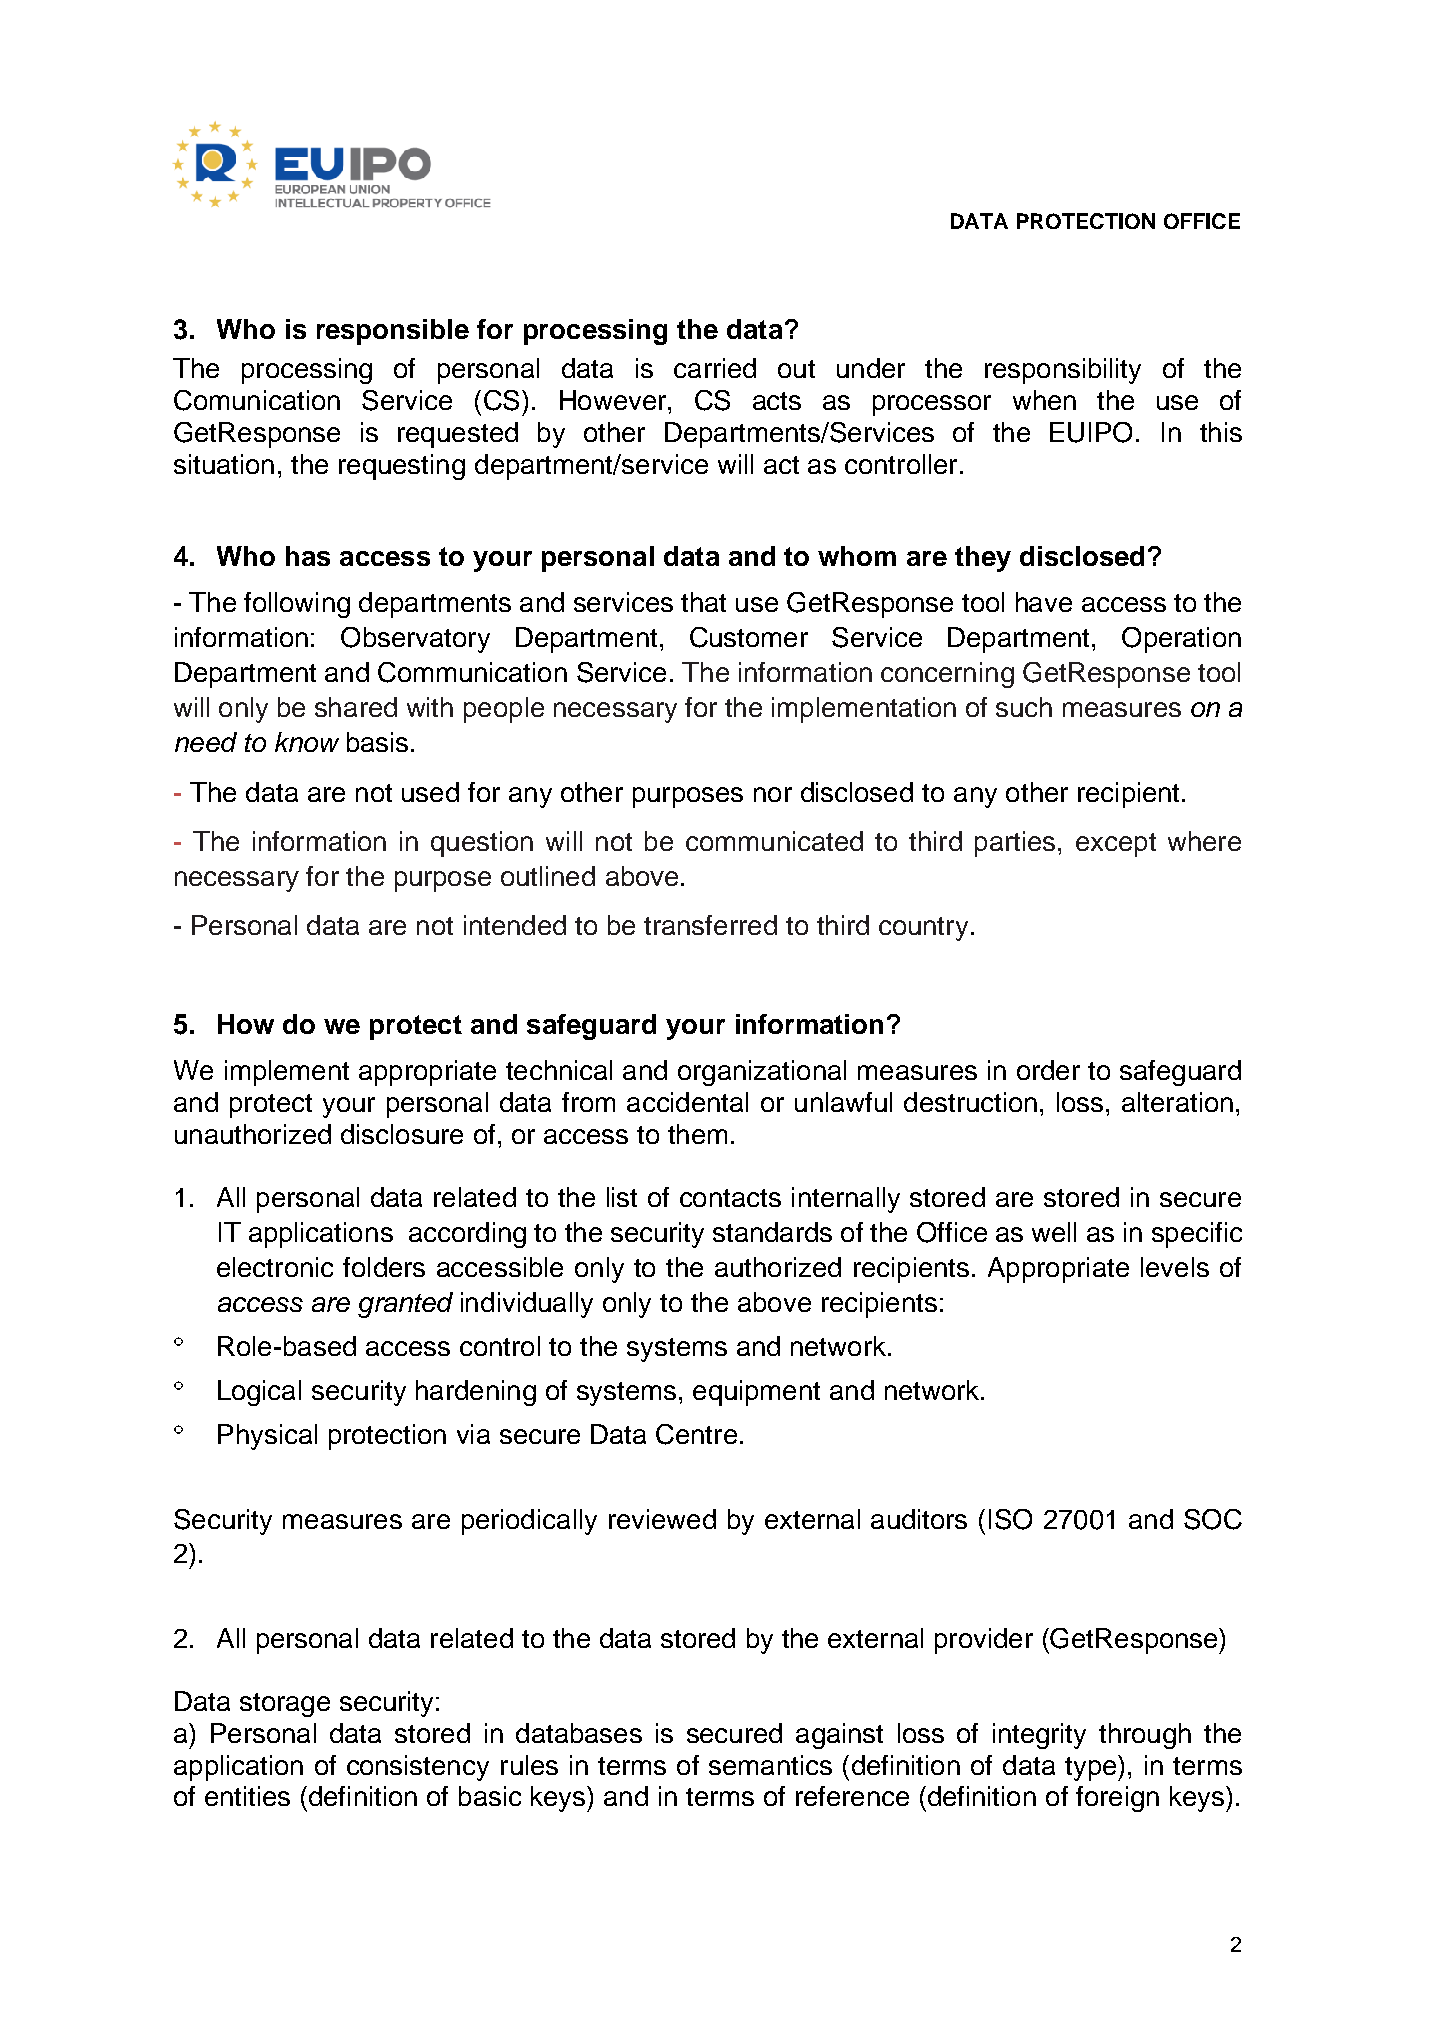 This page has width=1429, height=2023. I want to click on such, so click(1024, 707).
